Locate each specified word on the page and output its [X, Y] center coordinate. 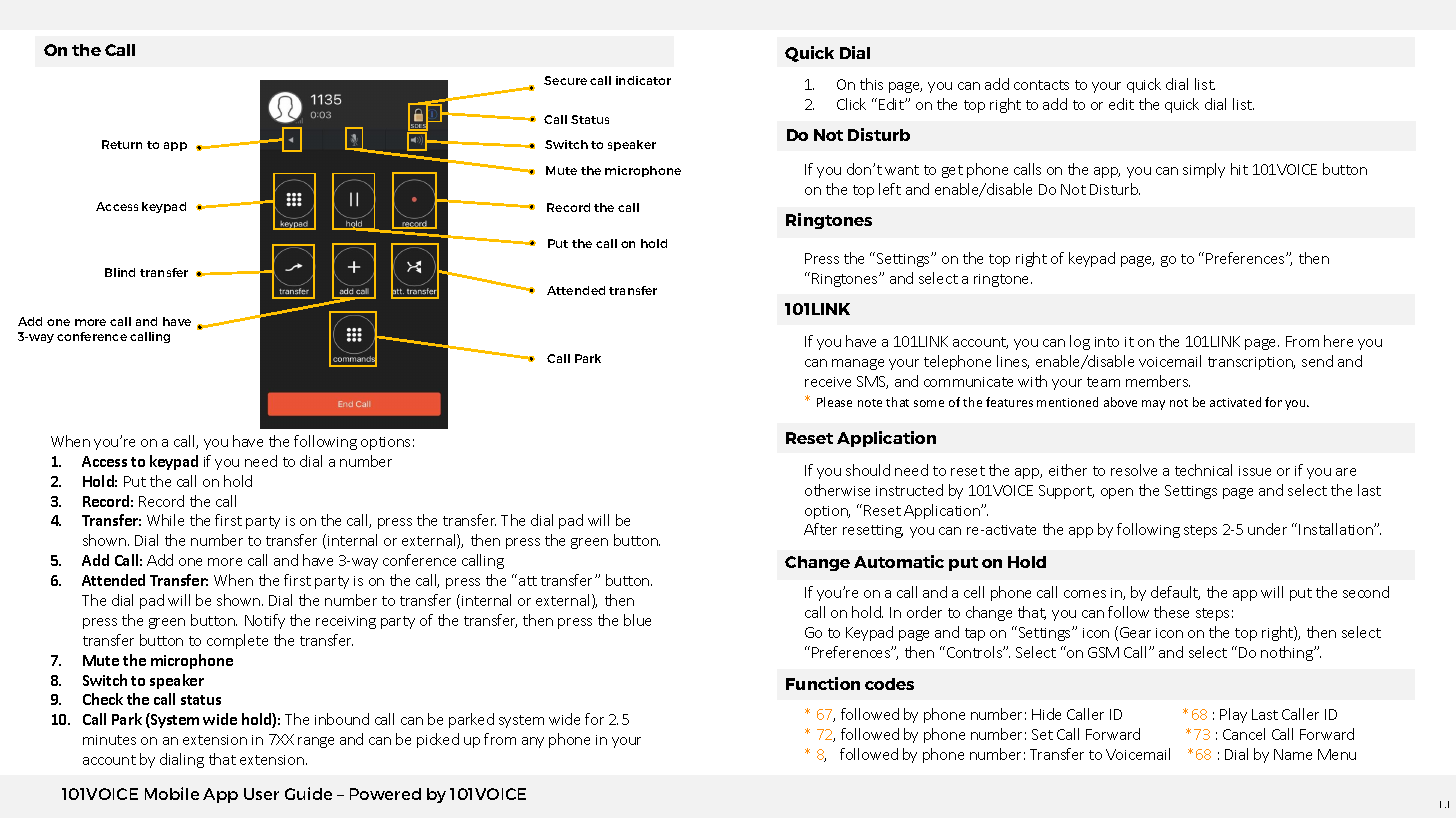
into [1107, 342]
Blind [120, 272]
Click [851, 104]
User [261, 794]
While [165, 520]
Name [1293, 754]
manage [858, 364]
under [1267, 529]
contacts [1041, 85]
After [820, 529]
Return [122, 144]
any [533, 742]
